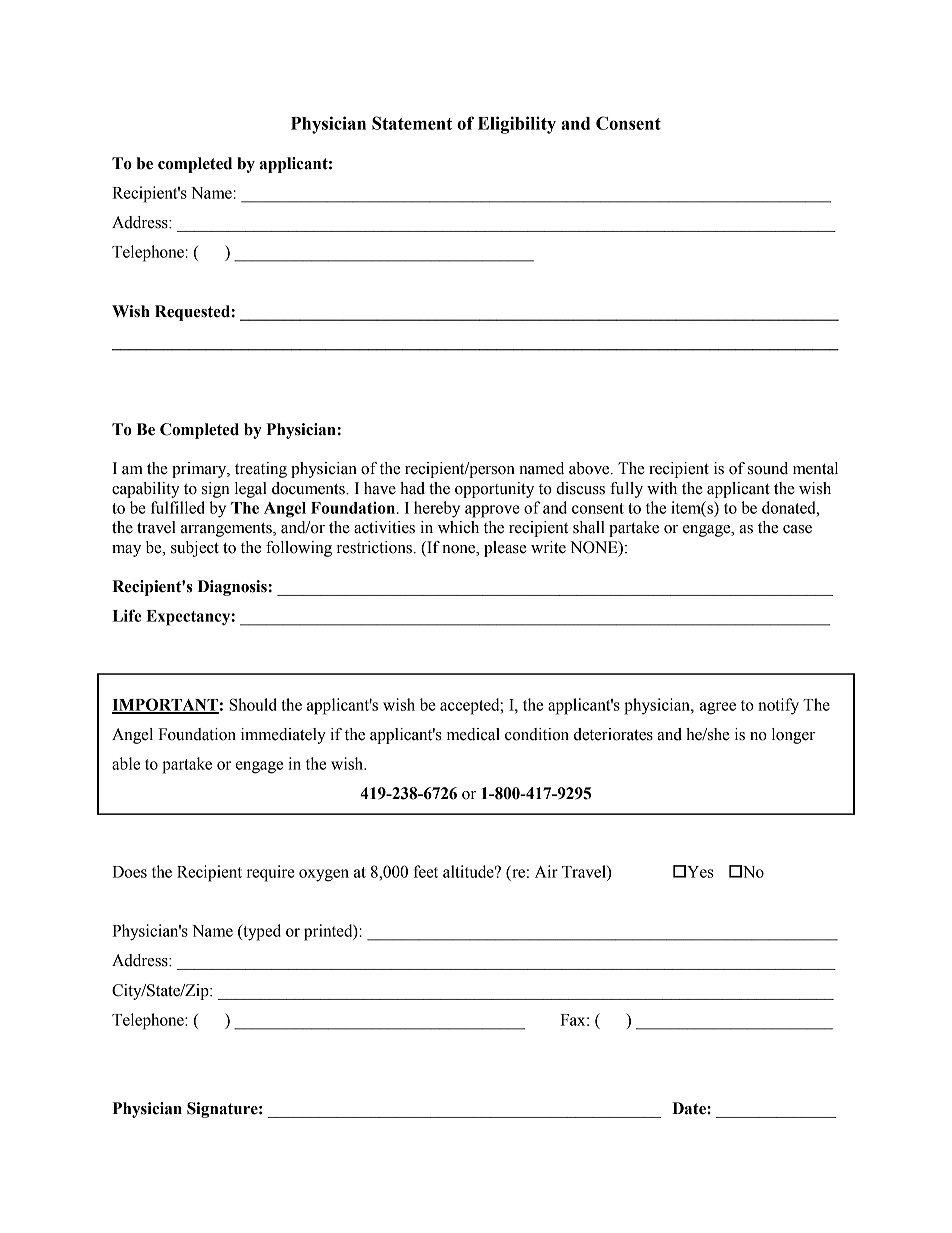 This document has height=1233, width=952. Describe the element at coordinates (261, 470) in the document. I see `treating` at that location.
